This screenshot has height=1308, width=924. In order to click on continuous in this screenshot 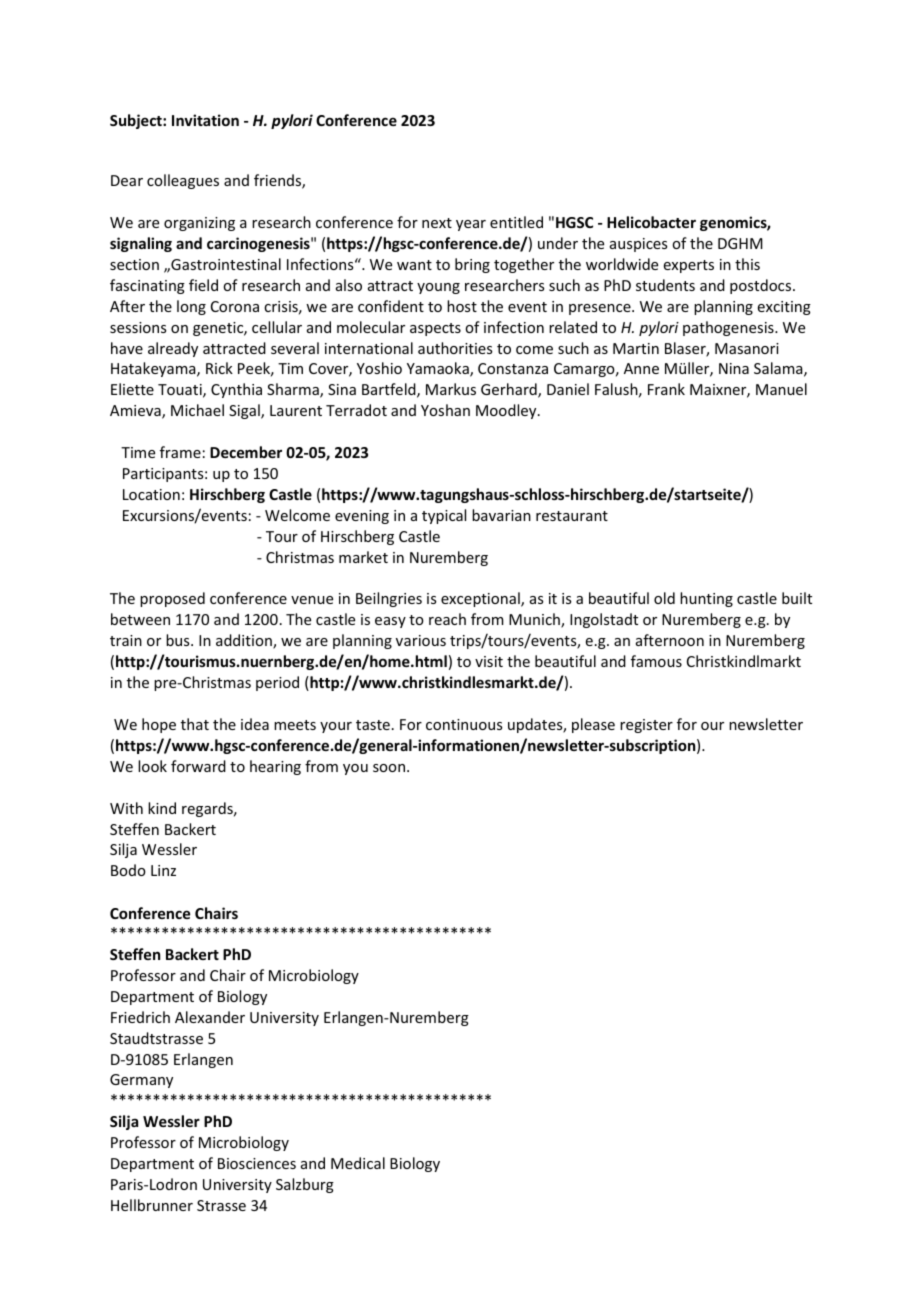, I will do `click(464, 724)`.
